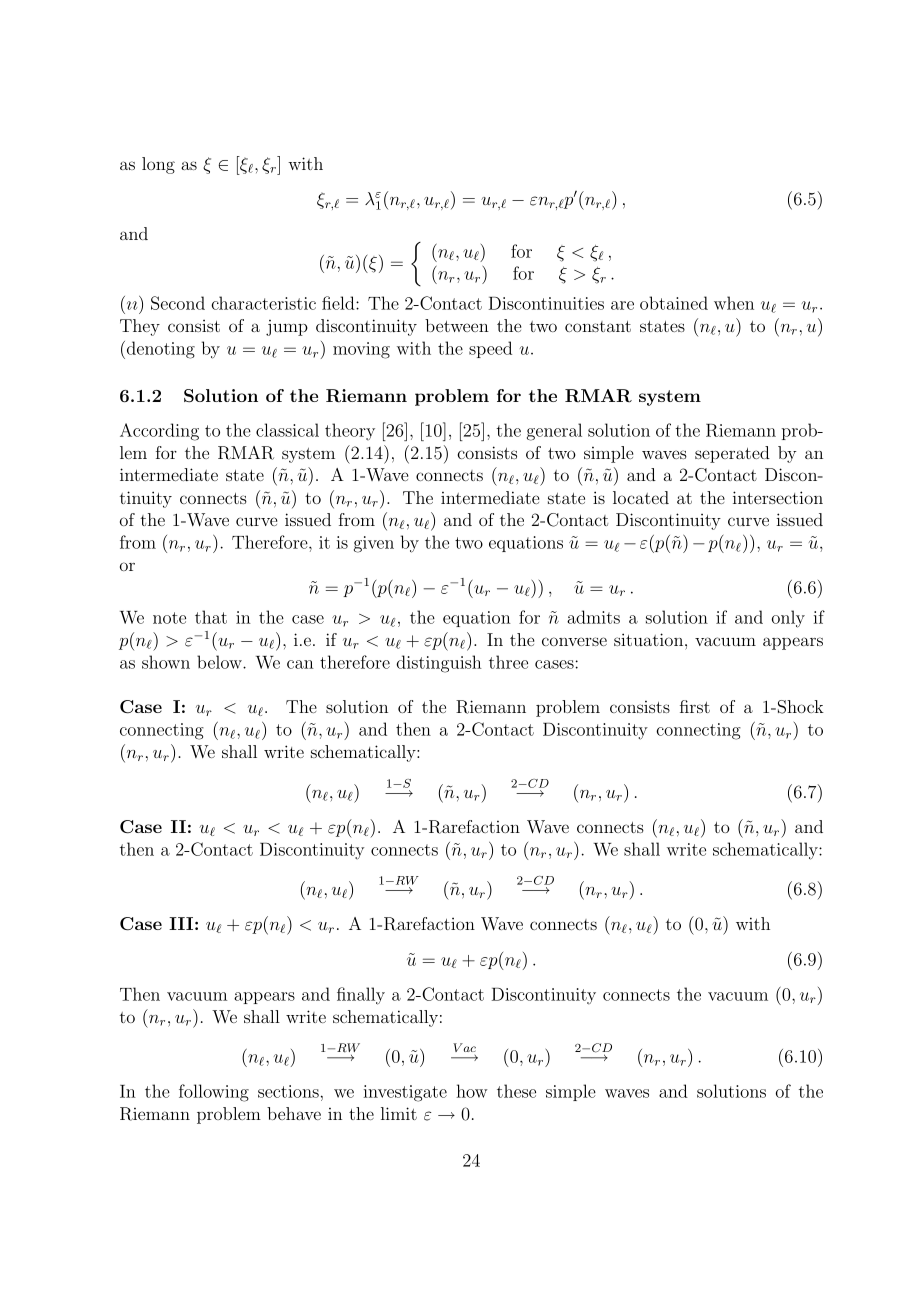 The image size is (924, 1308). Describe the element at coordinates (439, 664) in the document. I see `distinguish` at that location.
